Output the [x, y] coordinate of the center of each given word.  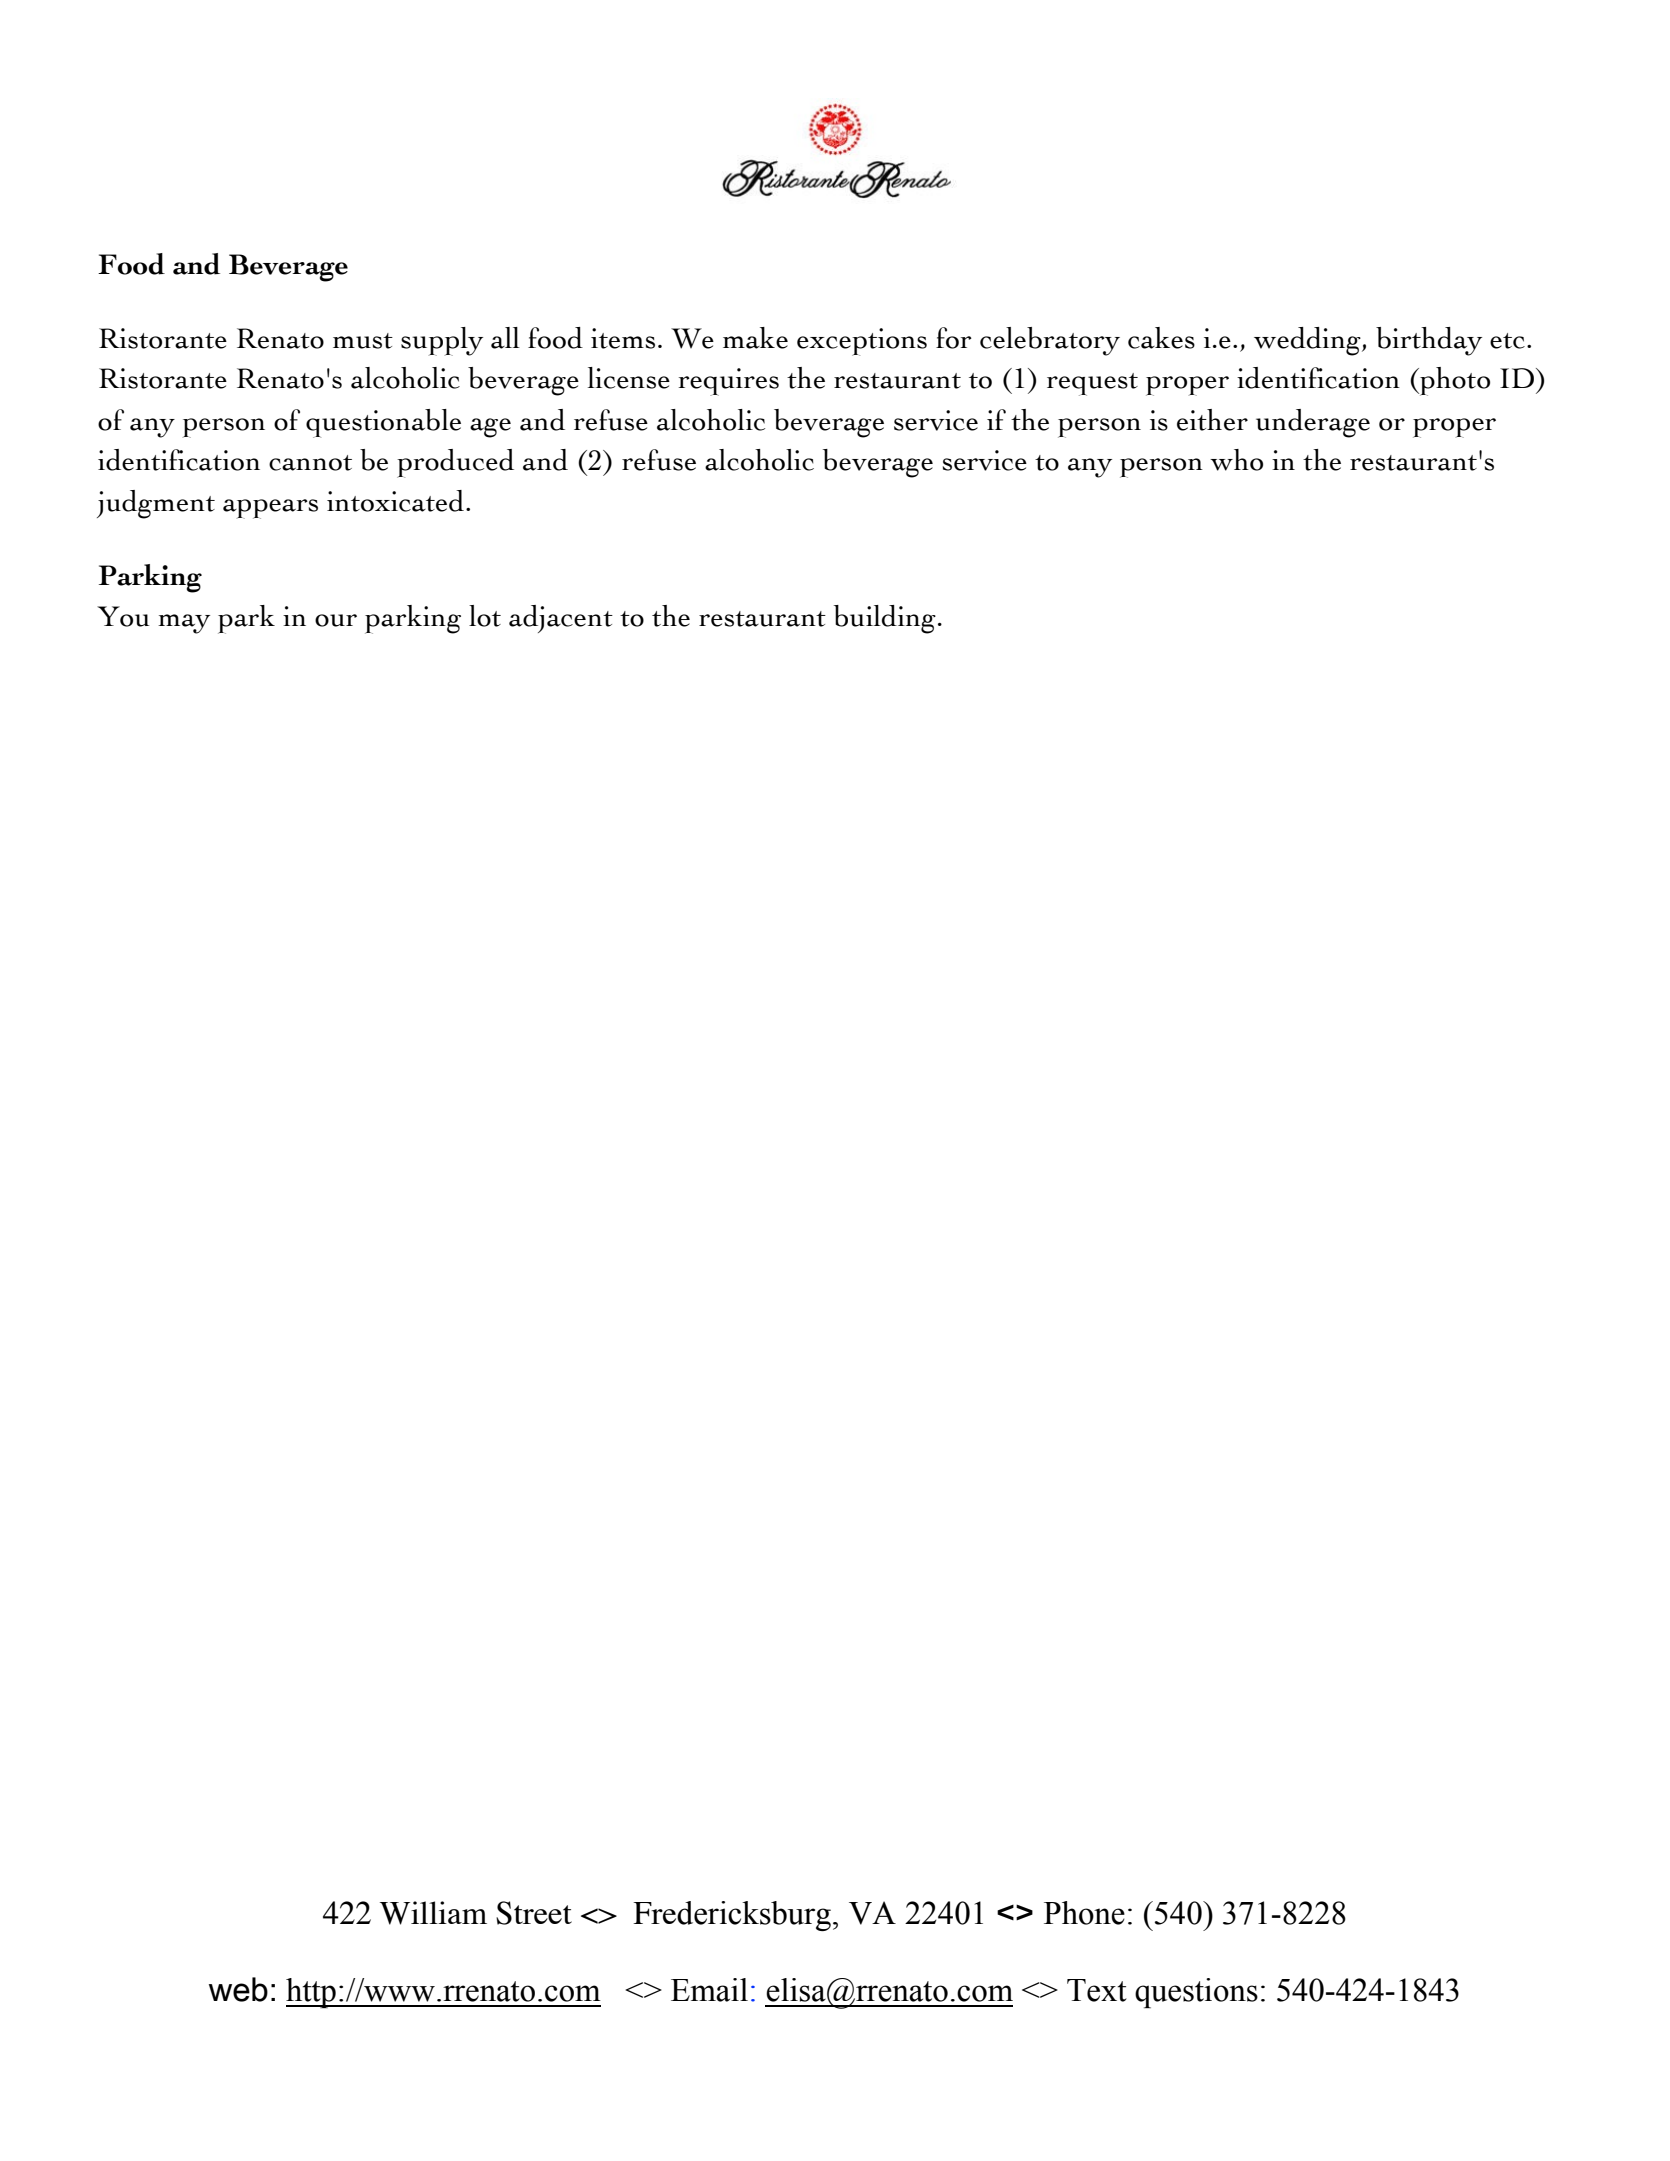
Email [709, 1990]
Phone [1084, 1913]
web [238, 1989]
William [433, 1913]
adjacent [561, 619]
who [1236, 460]
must [363, 341]
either [1212, 420]
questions [1196, 1993]
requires [729, 382]
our [336, 620]
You [123, 616]
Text [1097, 1990]
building [885, 619]
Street [534, 1913]
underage [1313, 423]
